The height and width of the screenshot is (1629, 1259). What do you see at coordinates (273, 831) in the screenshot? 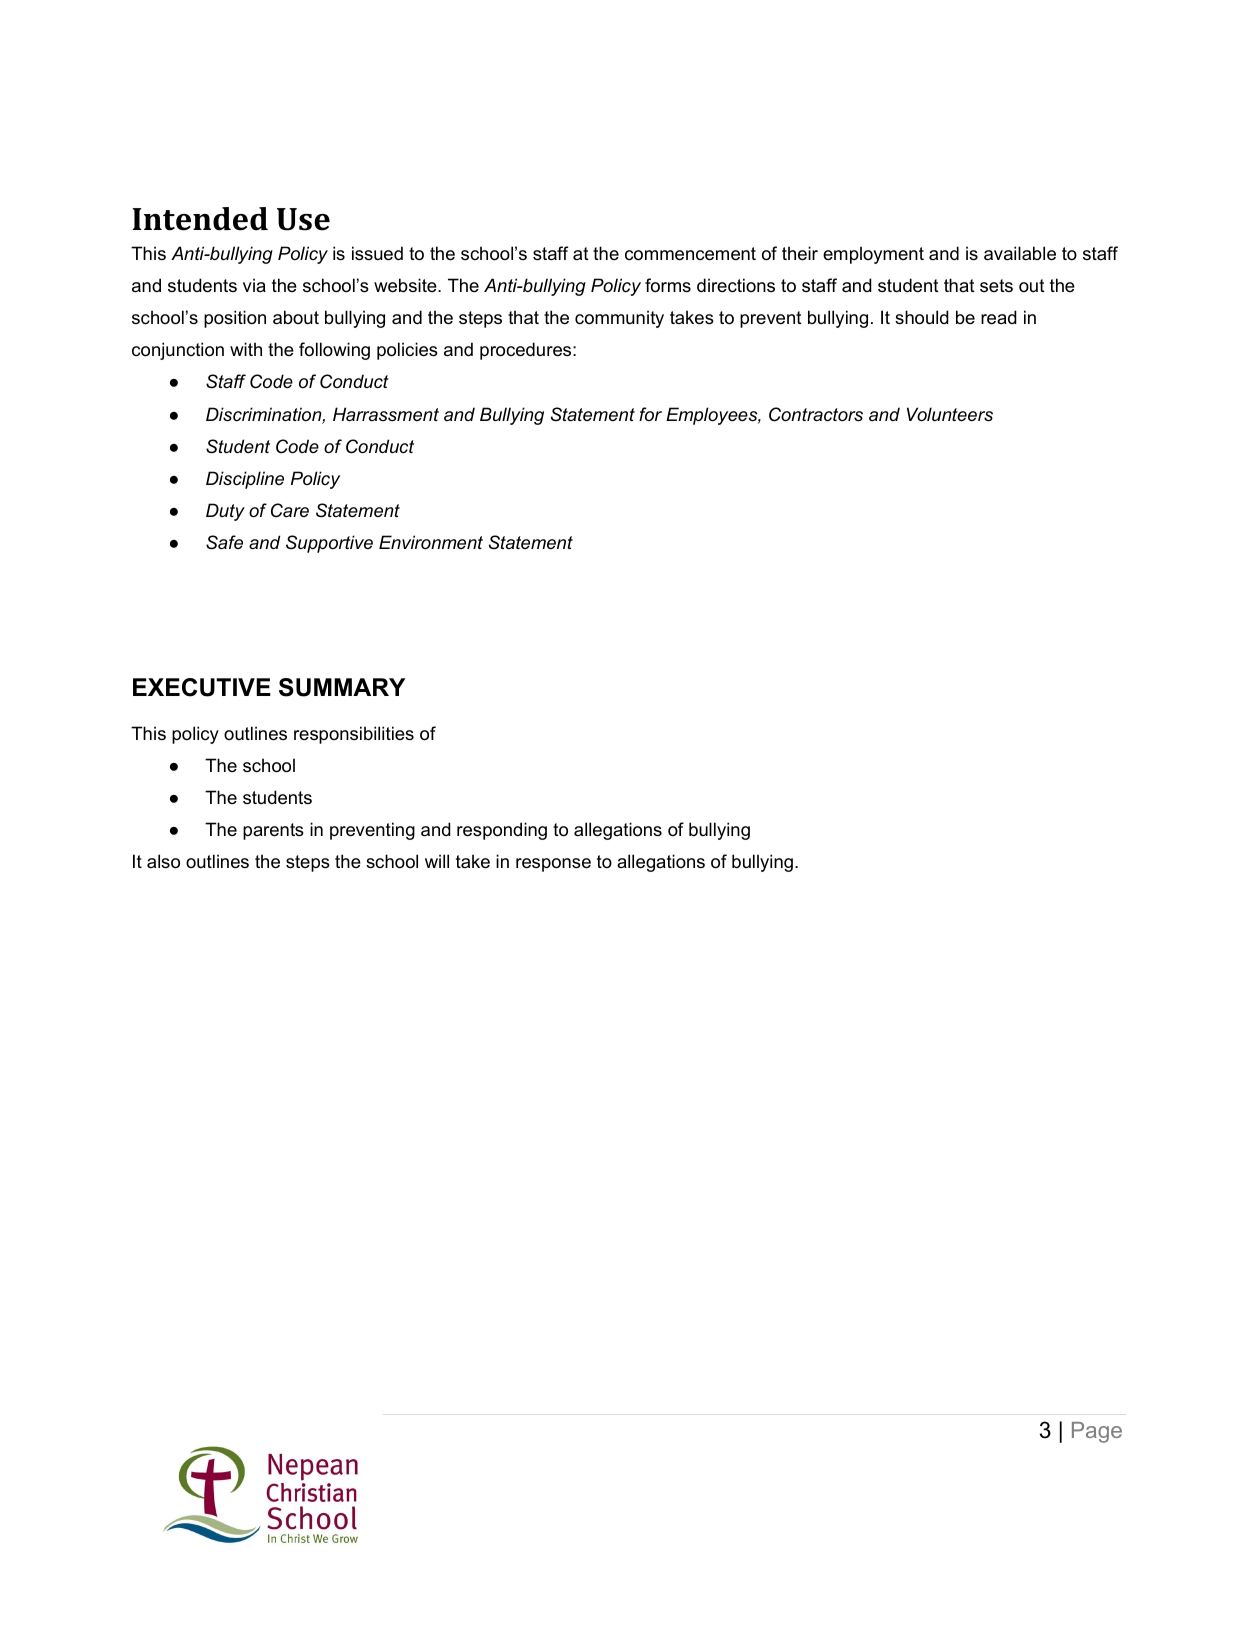
I see `parents` at bounding box center [273, 831].
